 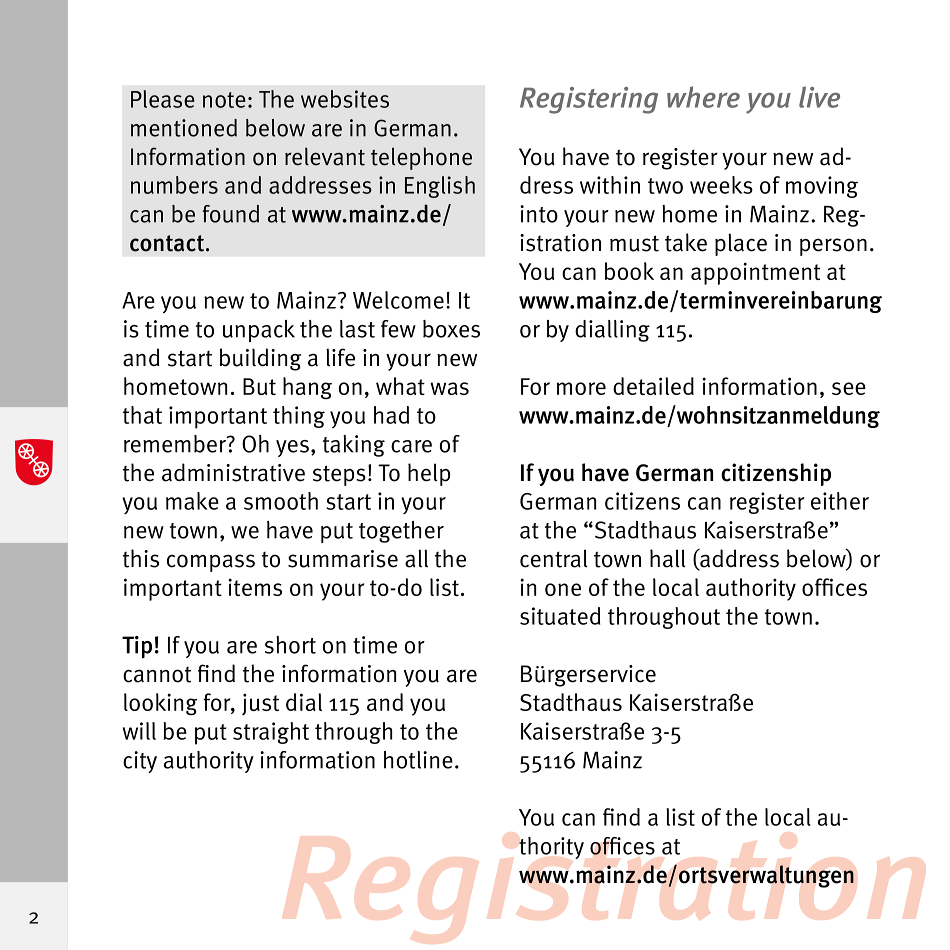 I want to click on live, so click(x=819, y=97).
